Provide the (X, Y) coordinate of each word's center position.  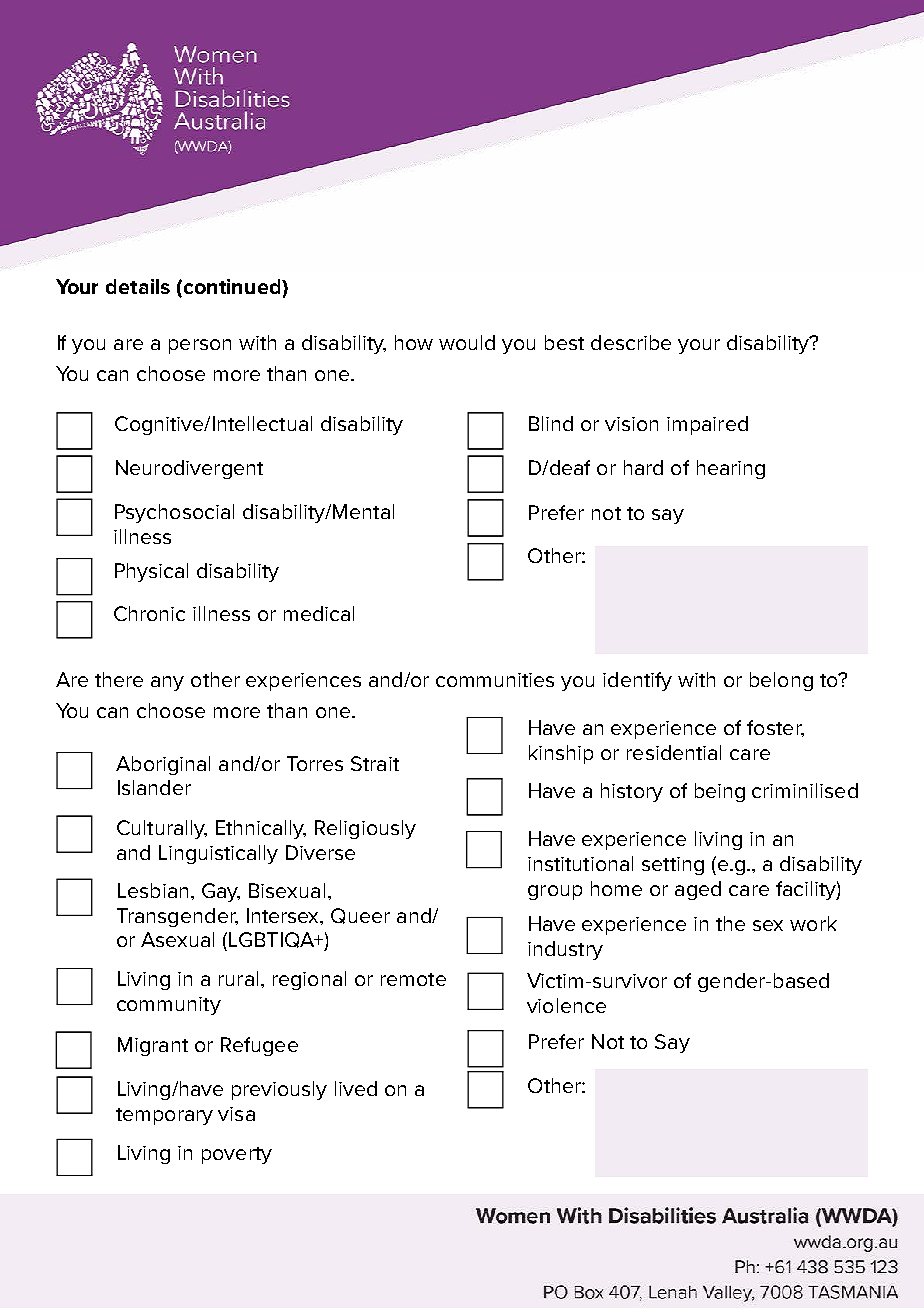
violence (566, 1005)
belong (781, 681)
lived (356, 1088)
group (555, 892)
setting (673, 866)
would (467, 342)
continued (232, 288)
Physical (151, 572)
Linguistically (218, 854)
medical (319, 613)
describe (631, 342)
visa (236, 1114)
